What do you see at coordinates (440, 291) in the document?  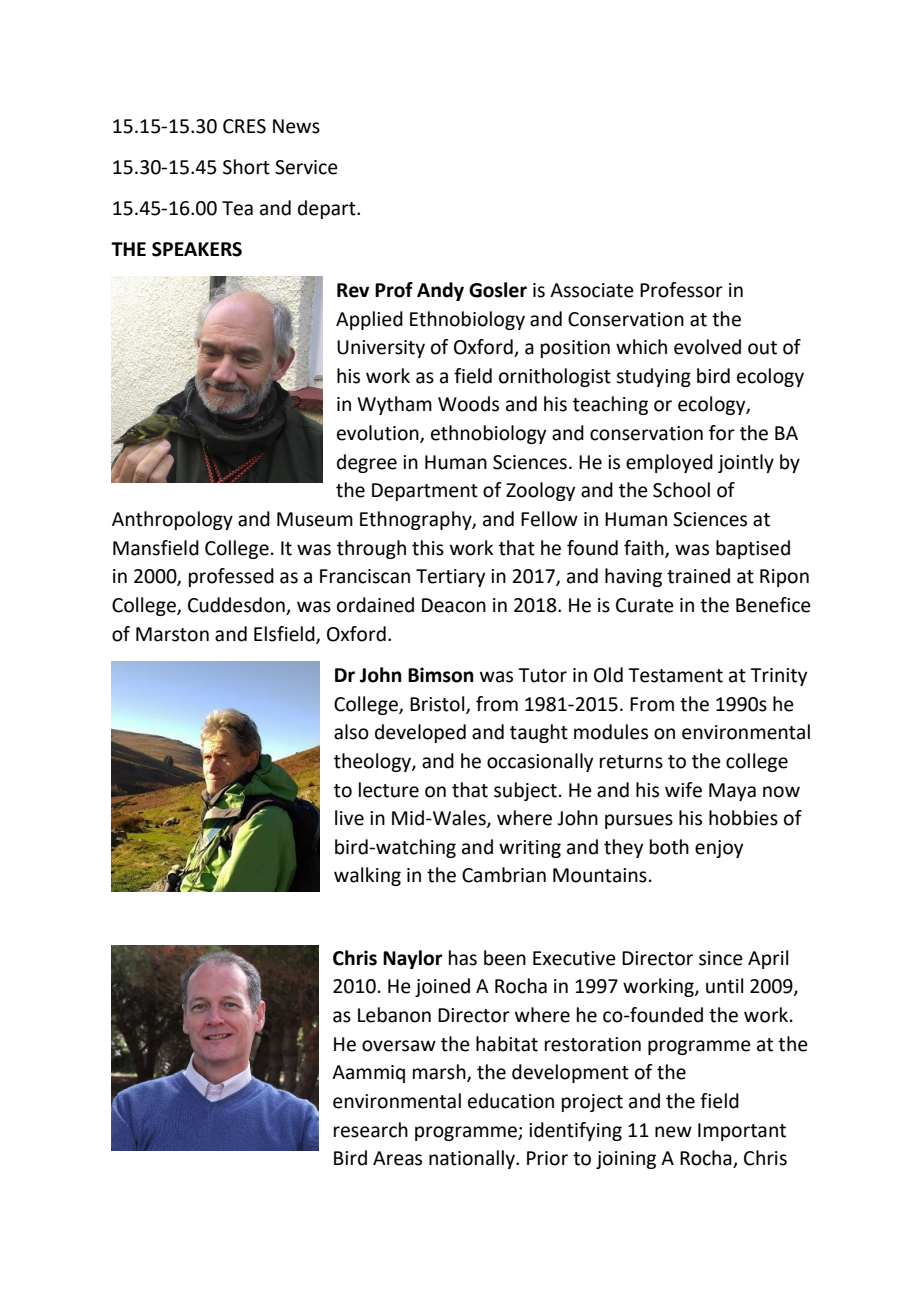 I see `Andy` at bounding box center [440, 291].
